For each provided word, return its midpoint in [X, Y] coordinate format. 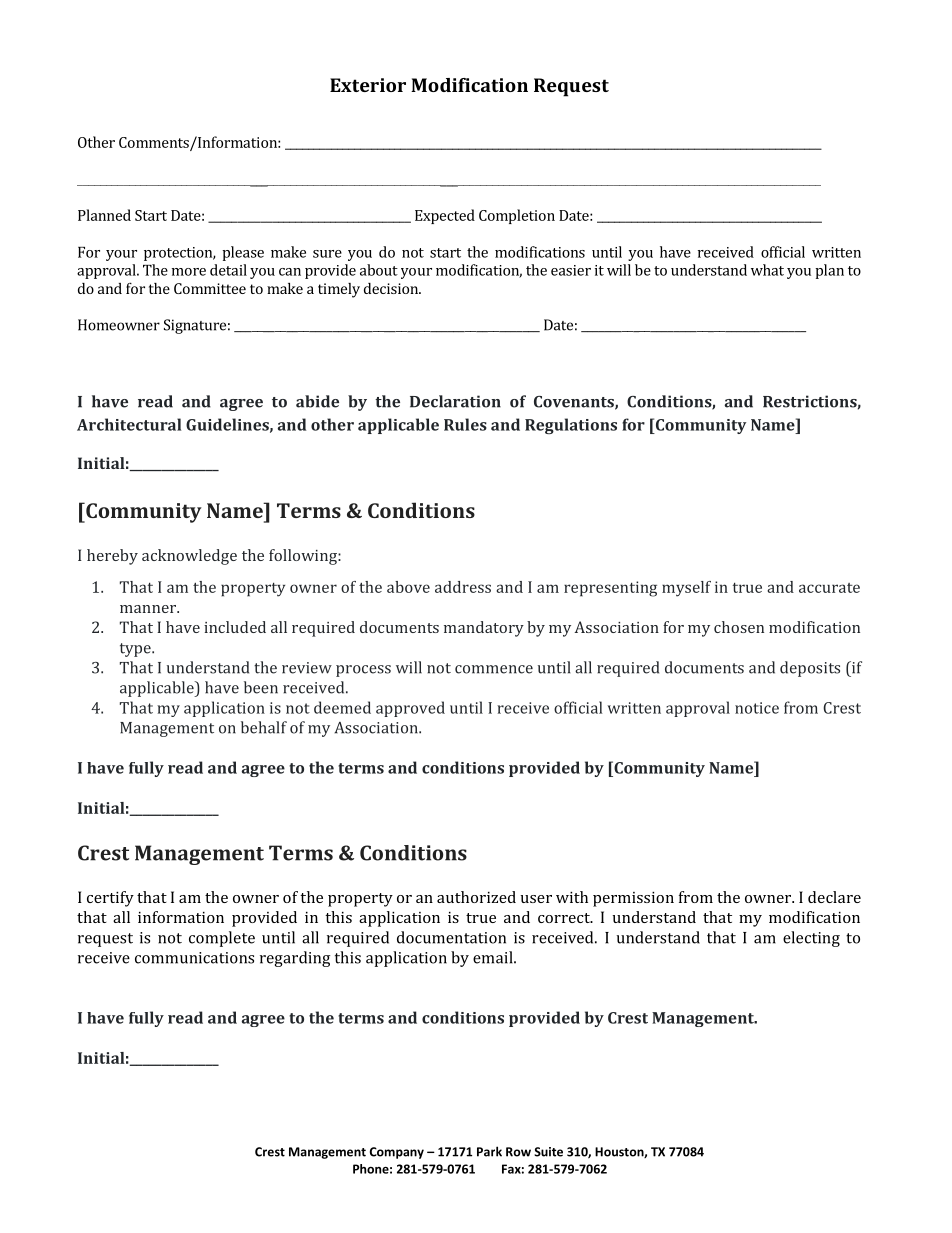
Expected [445, 216]
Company [397, 1153]
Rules [465, 424]
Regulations [571, 426]
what [767, 270]
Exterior [368, 85]
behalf [264, 727]
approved [410, 709]
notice [757, 708]
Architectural [129, 424]
